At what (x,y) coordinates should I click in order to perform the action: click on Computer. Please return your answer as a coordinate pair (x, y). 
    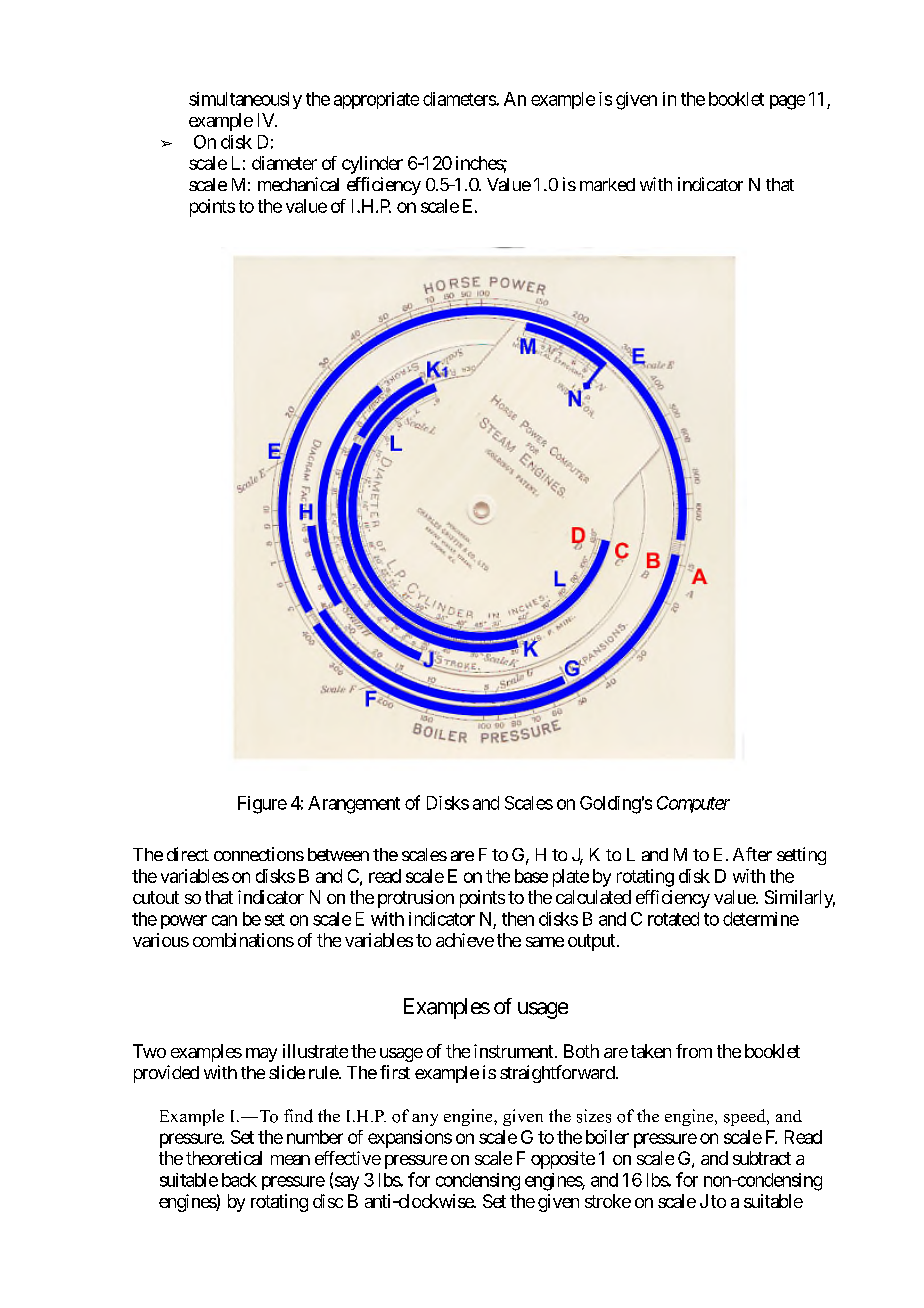
    Looking at the image, I should click on (693, 804).
